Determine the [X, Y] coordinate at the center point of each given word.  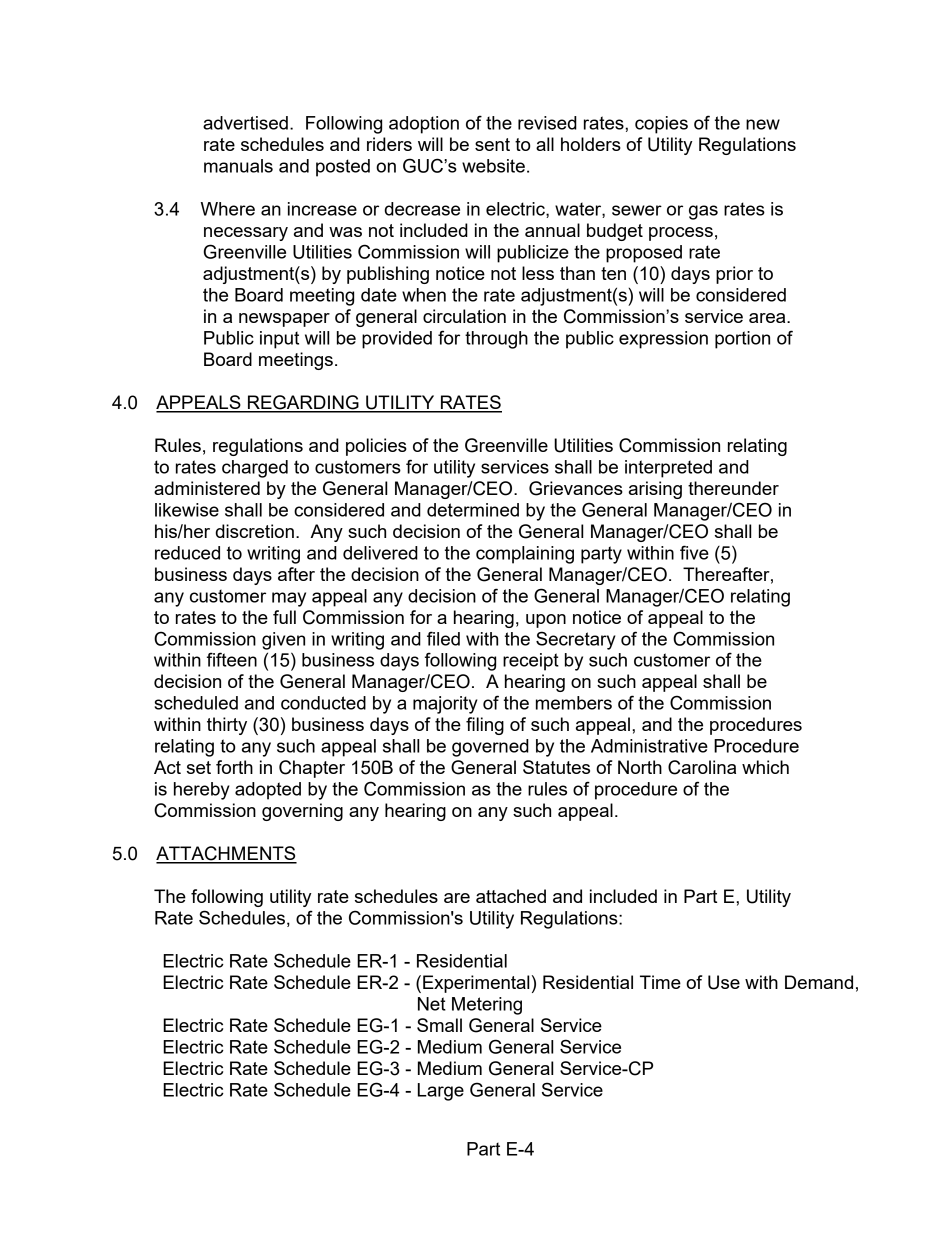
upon [546, 621]
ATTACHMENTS [226, 854]
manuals [238, 166]
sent [492, 144]
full [284, 617]
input [279, 340]
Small [439, 1025]
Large [441, 1092]
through [496, 340]
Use [724, 982]
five [694, 552]
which [765, 767]
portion [742, 340]
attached [511, 896]
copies [661, 125]
